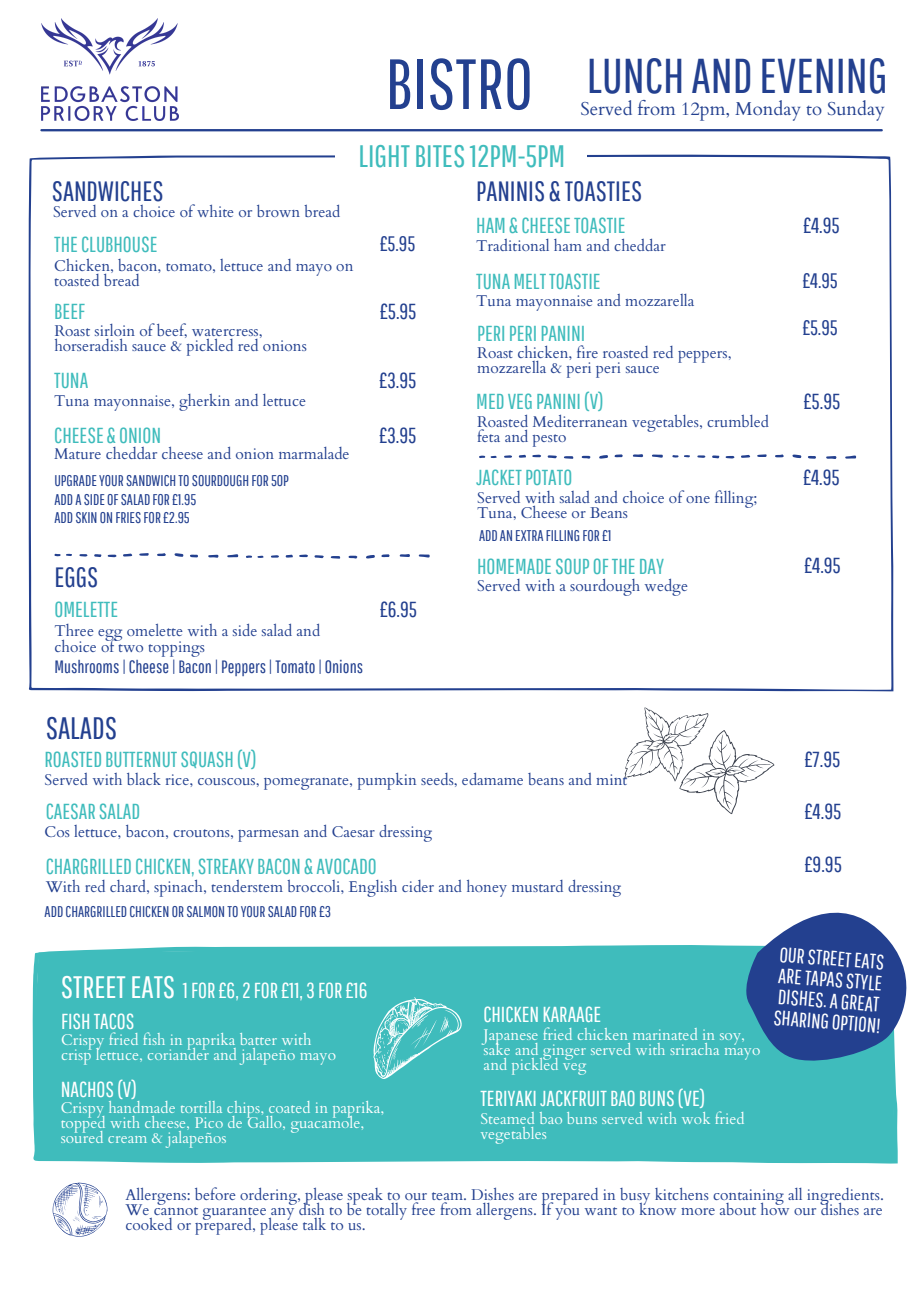 The image size is (924, 1309). Describe the element at coordinates (176, 1209) in the screenshot. I see `cannot` at that location.
